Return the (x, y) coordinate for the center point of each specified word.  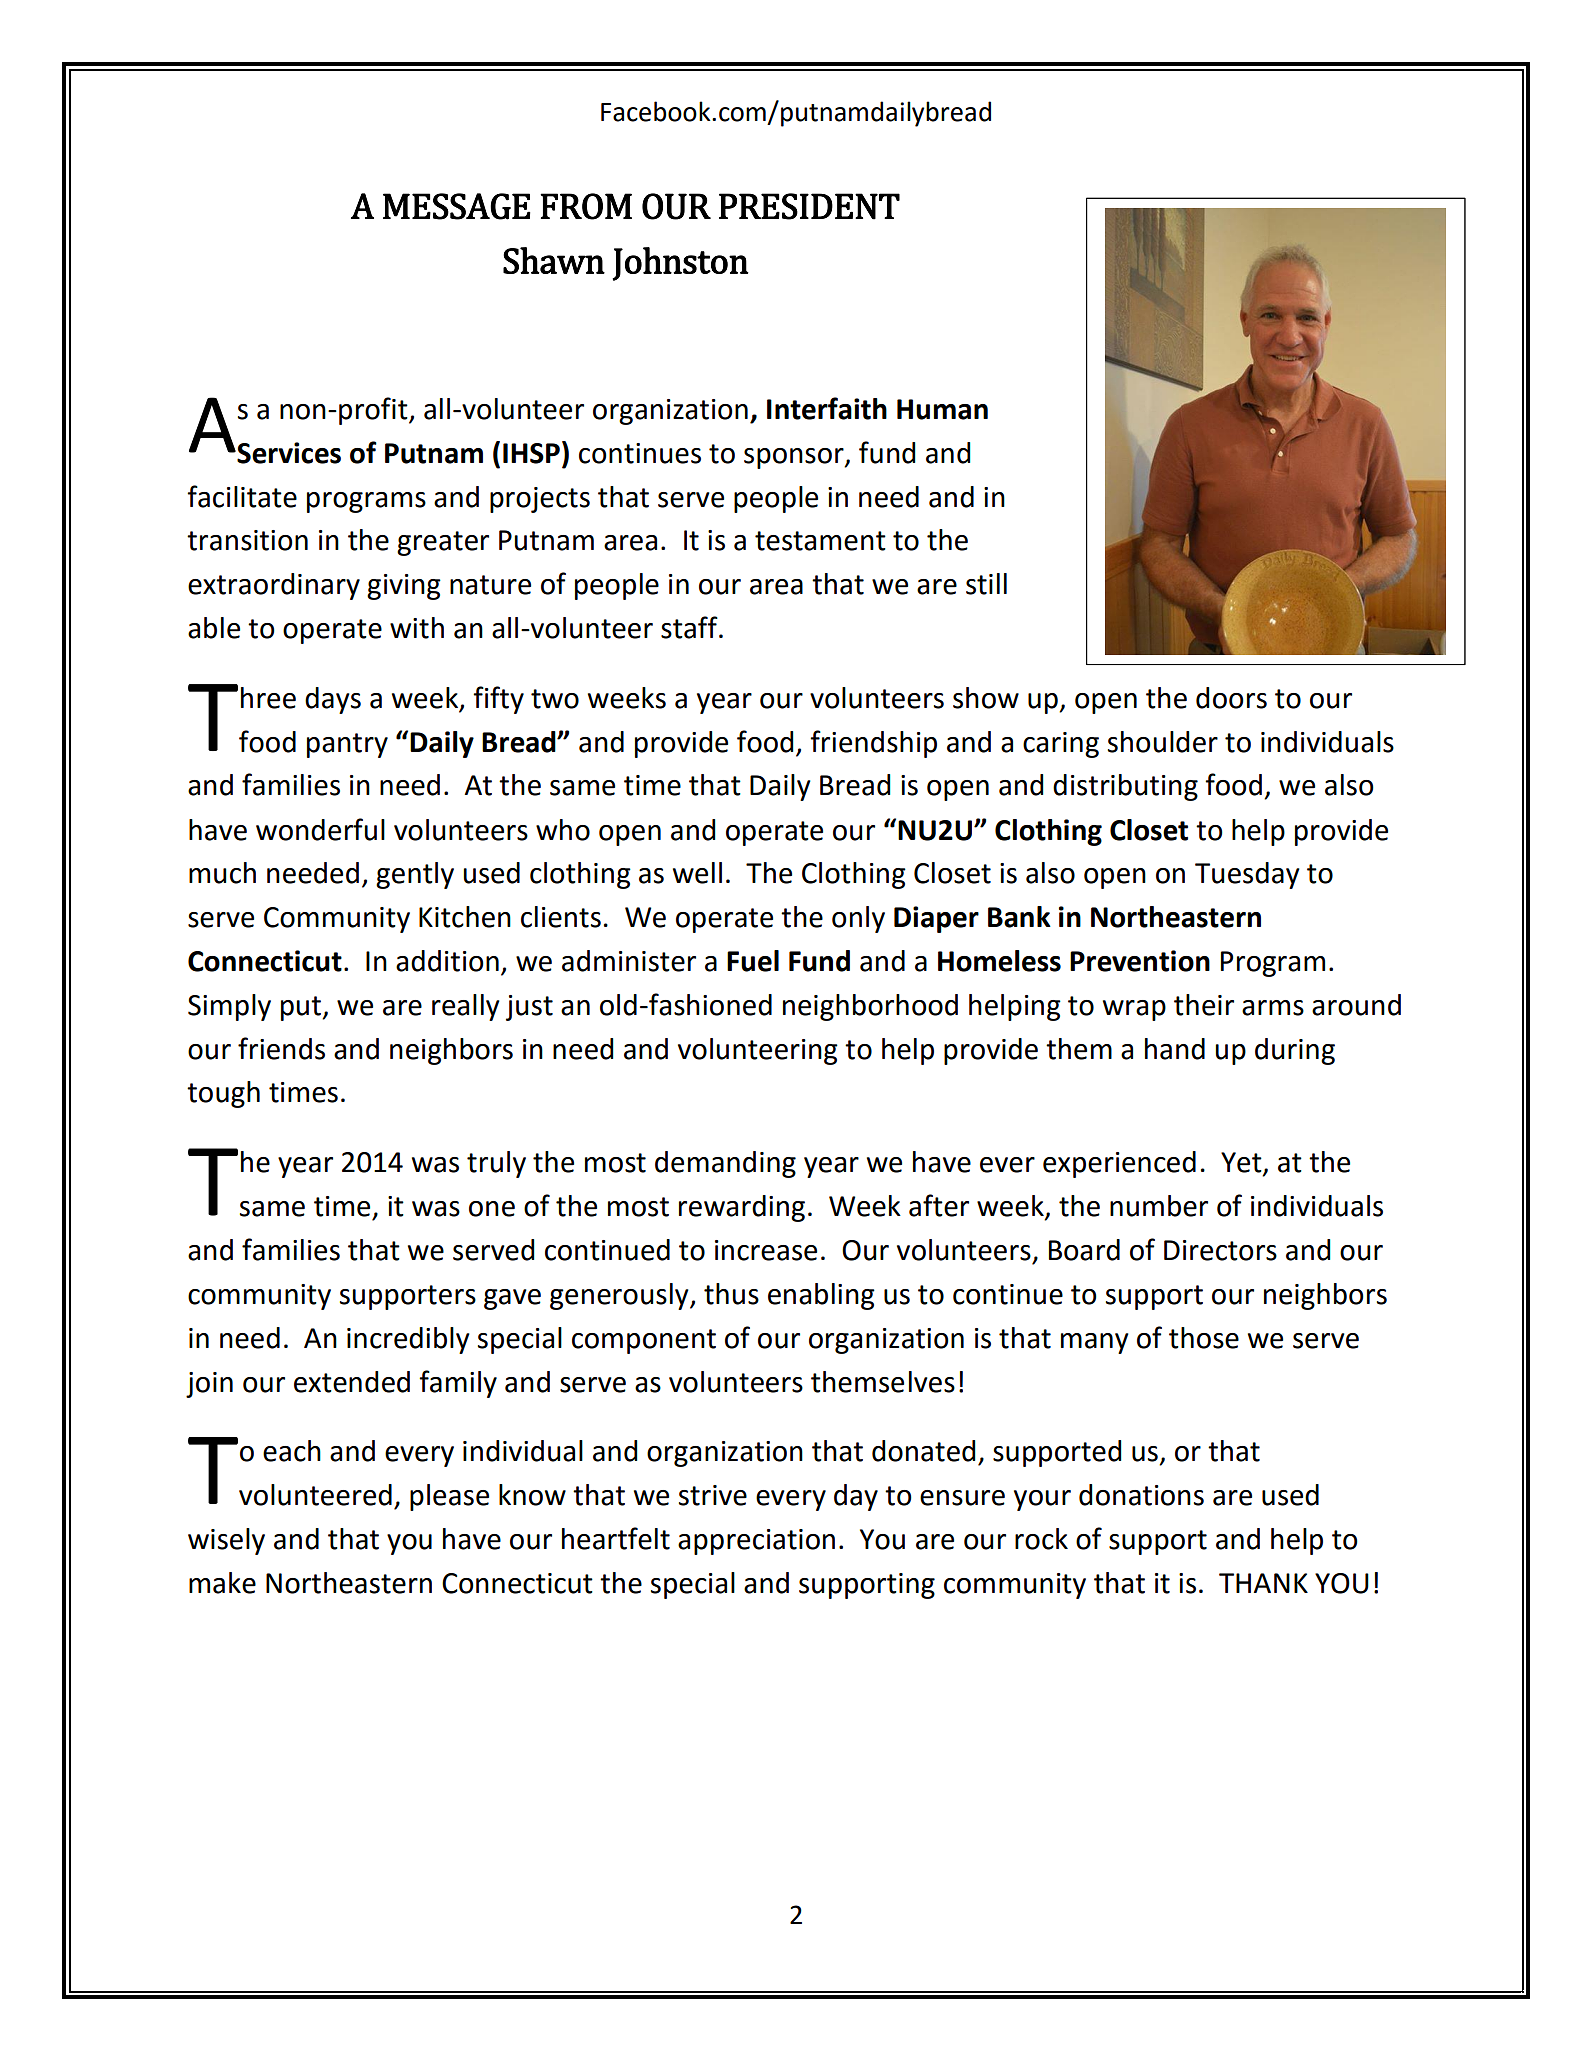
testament (820, 541)
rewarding (742, 1208)
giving (404, 587)
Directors (1220, 1250)
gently (415, 875)
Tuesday (1247, 875)
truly (496, 1164)
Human (942, 409)
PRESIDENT (809, 206)
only (858, 919)
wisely (226, 1541)
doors (1231, 698)
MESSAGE (457, 206)
